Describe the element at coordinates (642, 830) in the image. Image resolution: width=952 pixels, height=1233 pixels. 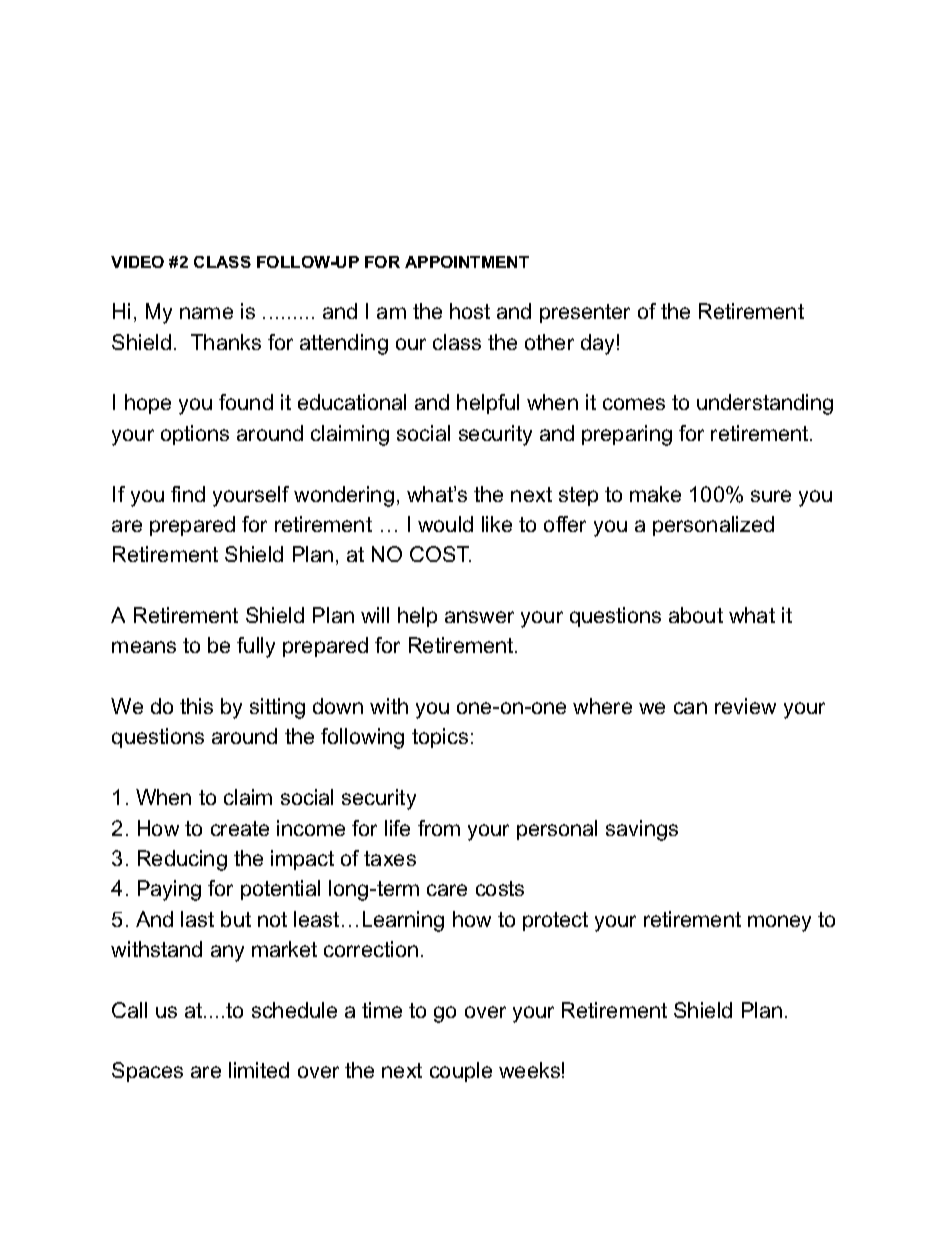
I see `savings` at that location.
